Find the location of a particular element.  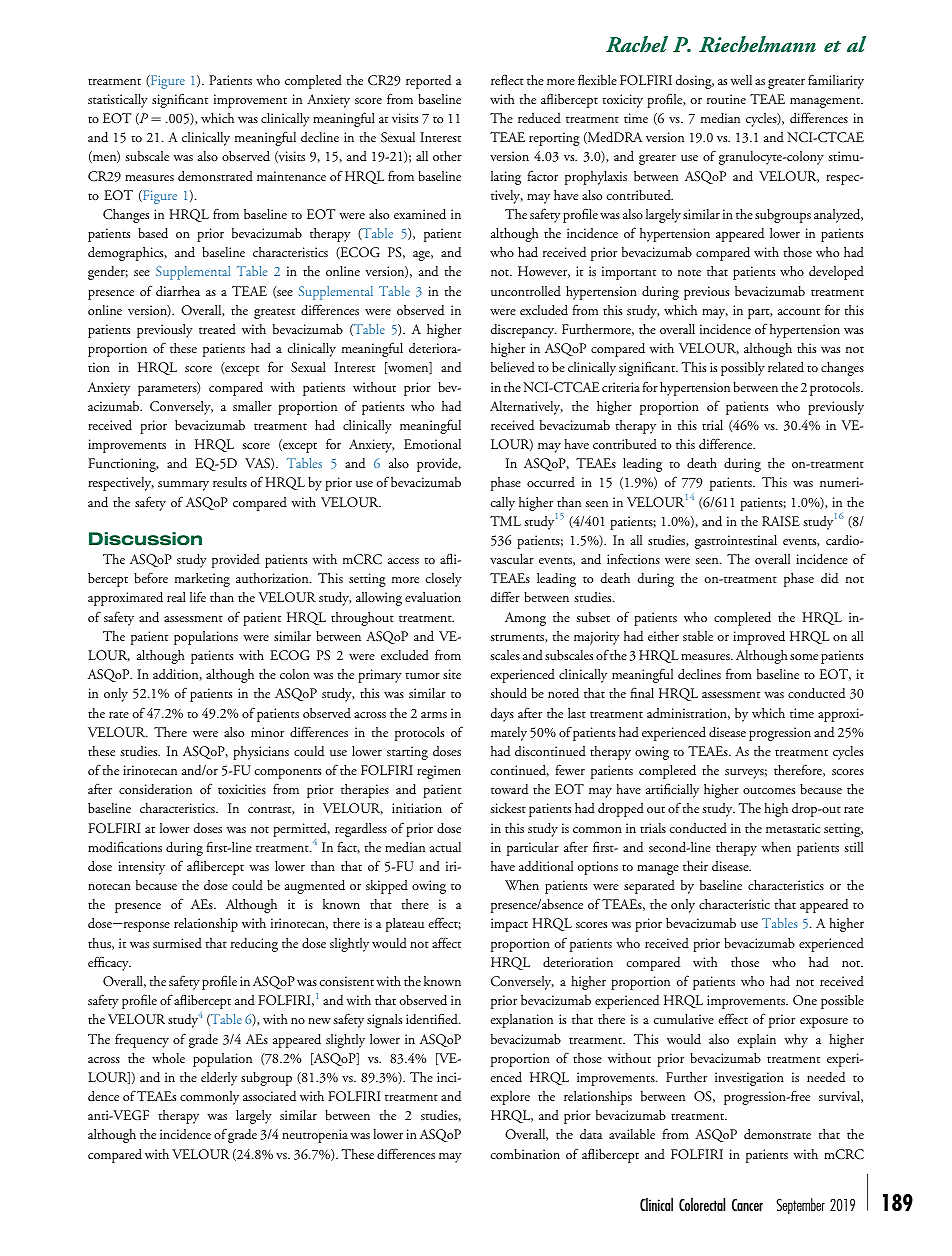

improved is located at coordinates (759, 638).
